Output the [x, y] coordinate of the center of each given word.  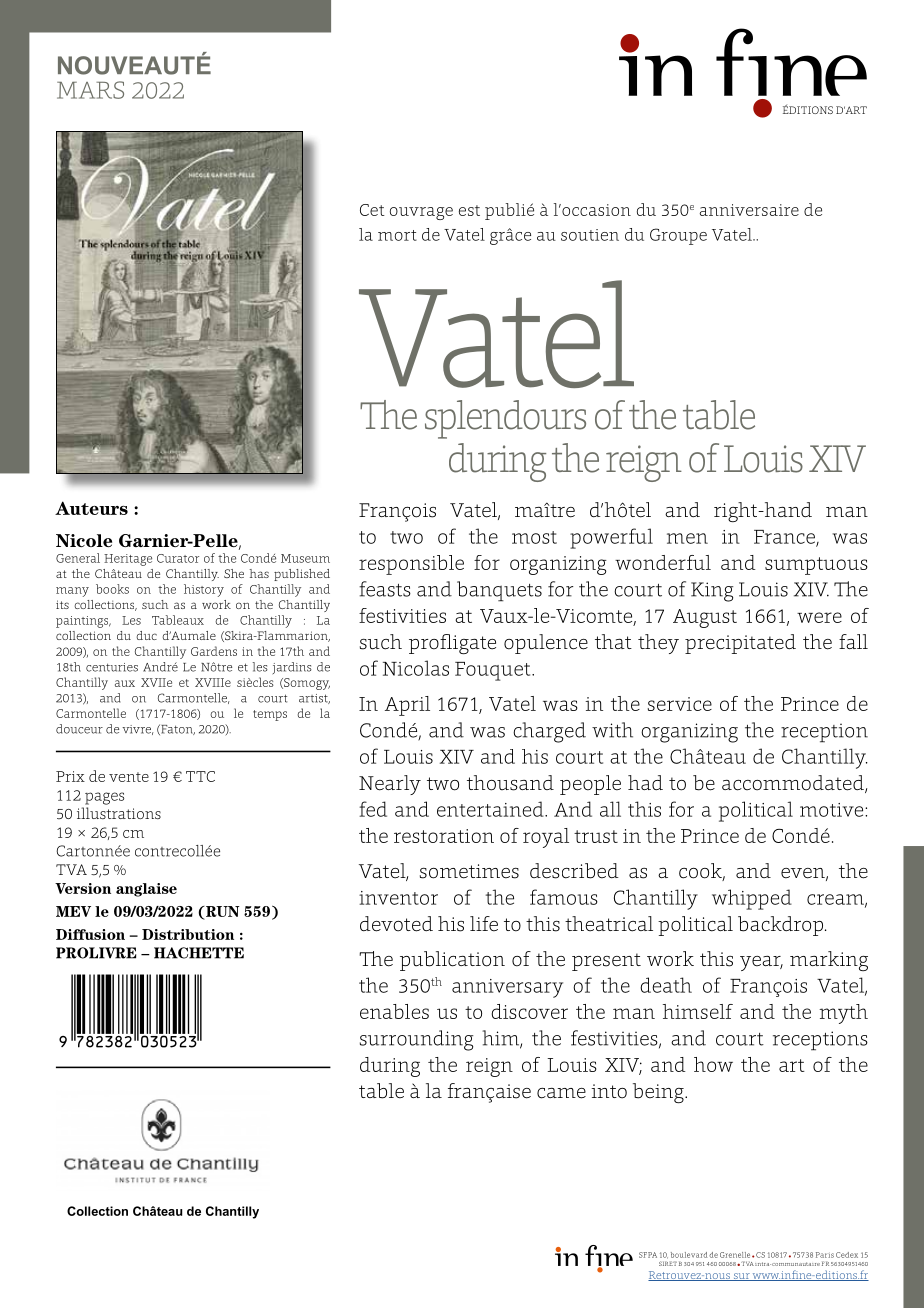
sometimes [469, 871]
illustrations [119, 813]
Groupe [678, 236]
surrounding [417, 1040]
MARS [90, 90]
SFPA [648, 1255]
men [687, 538]
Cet [372, 210]
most [534, 537]
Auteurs [91, 508]
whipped [752, 899]
